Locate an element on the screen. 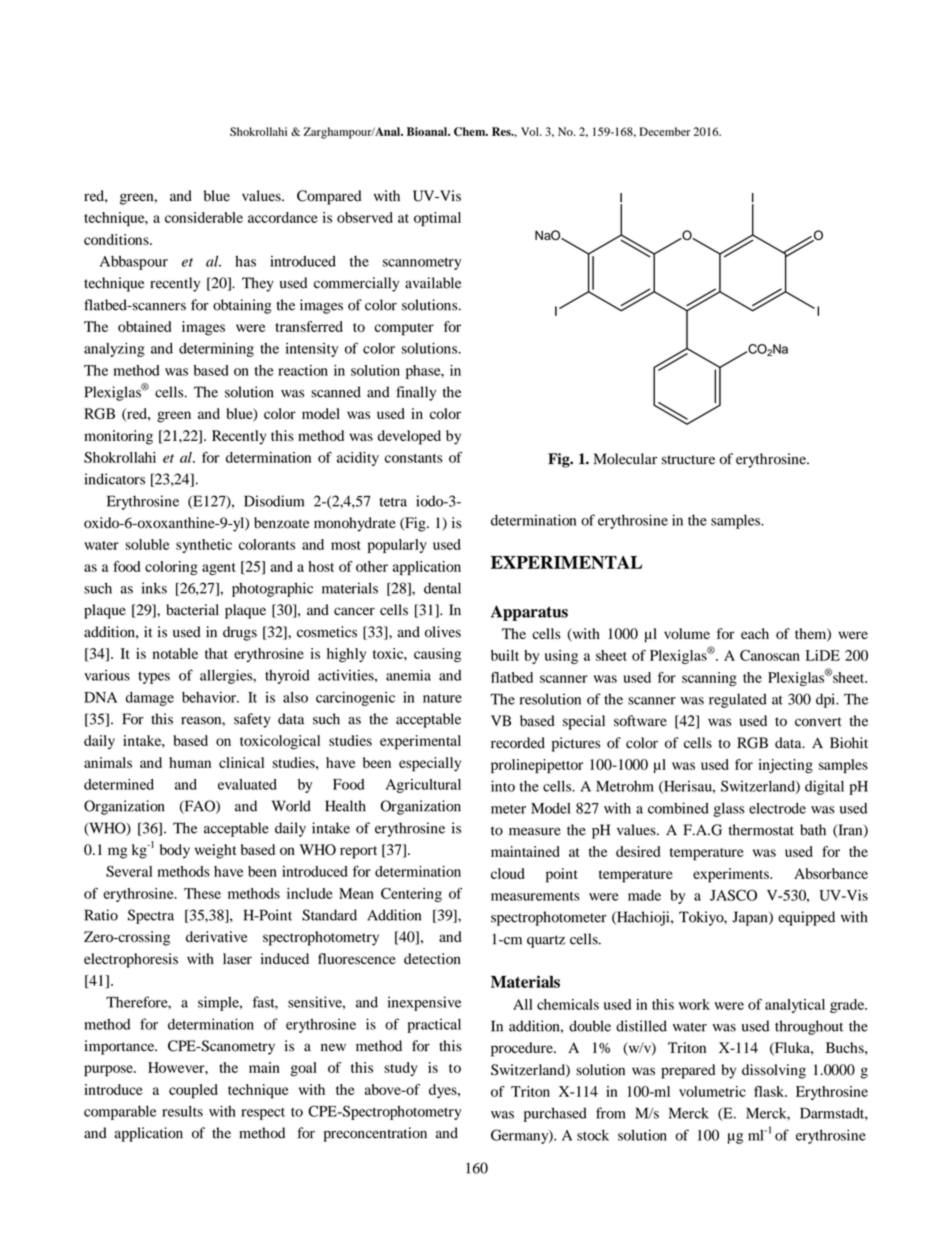 Image resolution: width=952 pixels, height=1233 pixels. determining is located at coordinates (216, 349).
